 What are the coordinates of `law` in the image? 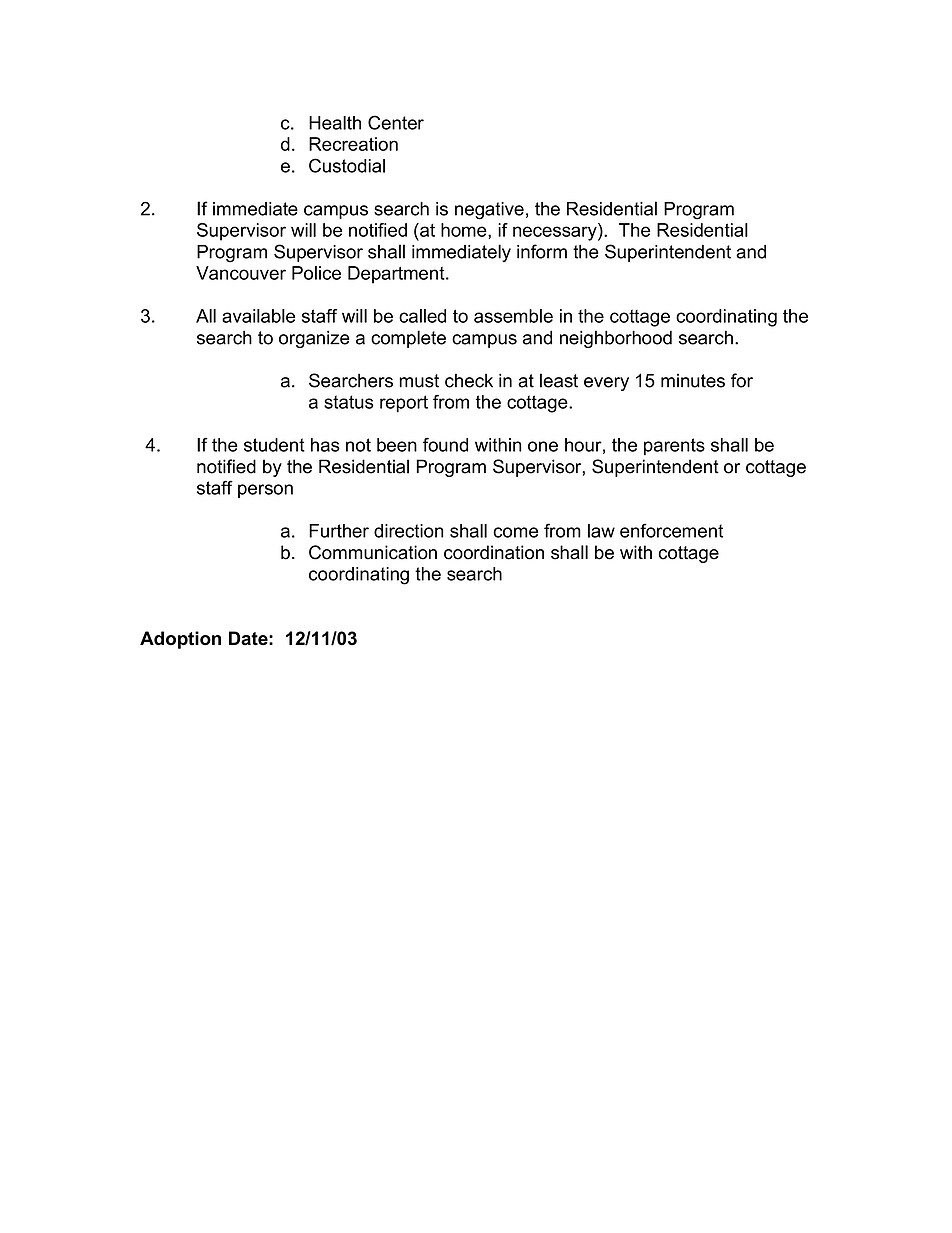 It's located at (601, 531).
